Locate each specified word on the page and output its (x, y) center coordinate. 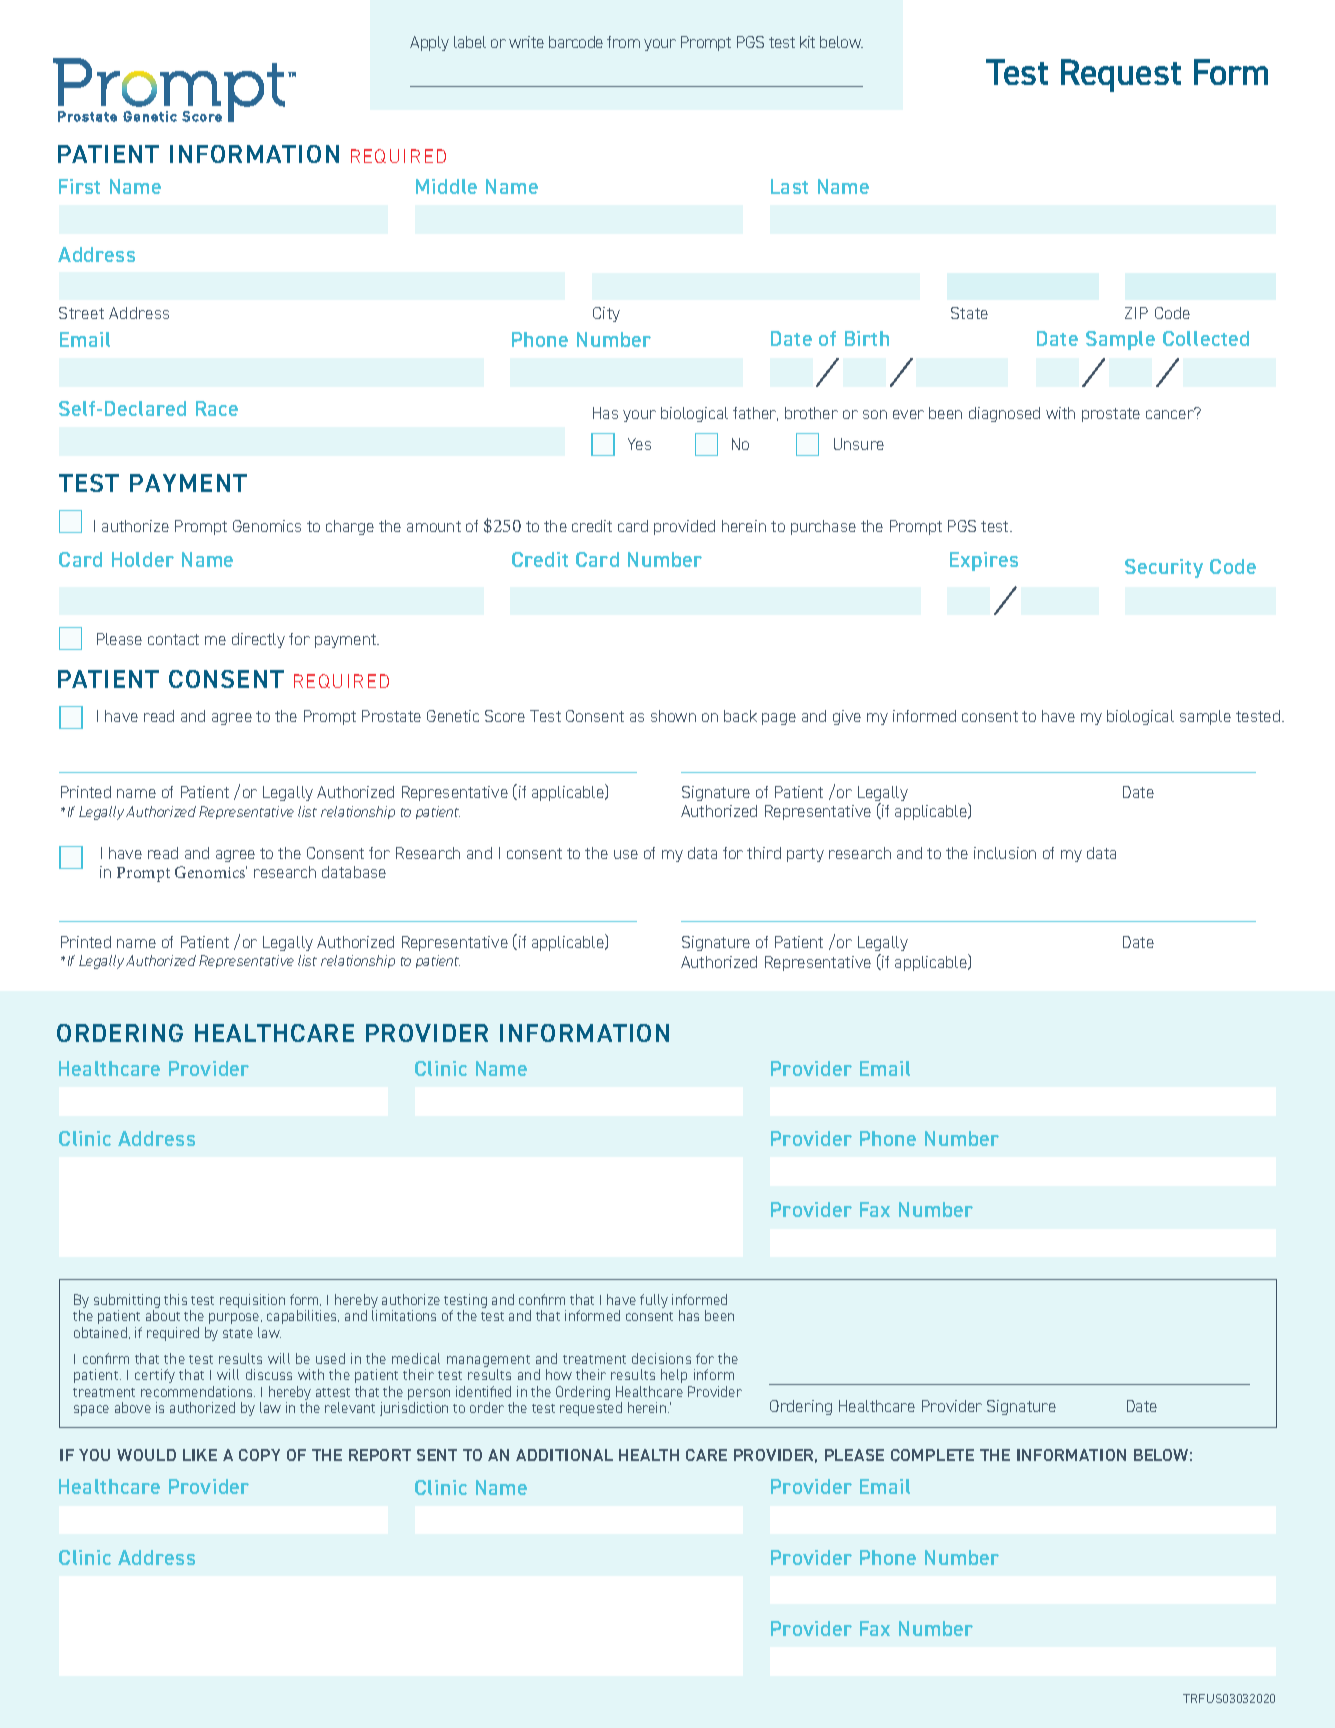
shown (673, 716)
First (79, 186)
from (623, 42)
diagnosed (1004, 414)
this (175, 1299)
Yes (639, 444)
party (805, 855)
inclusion (1005, 853)
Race (217, 408)
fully (654, 1301)
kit (807, 42)
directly (258, 640)
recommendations (198, 1391)
